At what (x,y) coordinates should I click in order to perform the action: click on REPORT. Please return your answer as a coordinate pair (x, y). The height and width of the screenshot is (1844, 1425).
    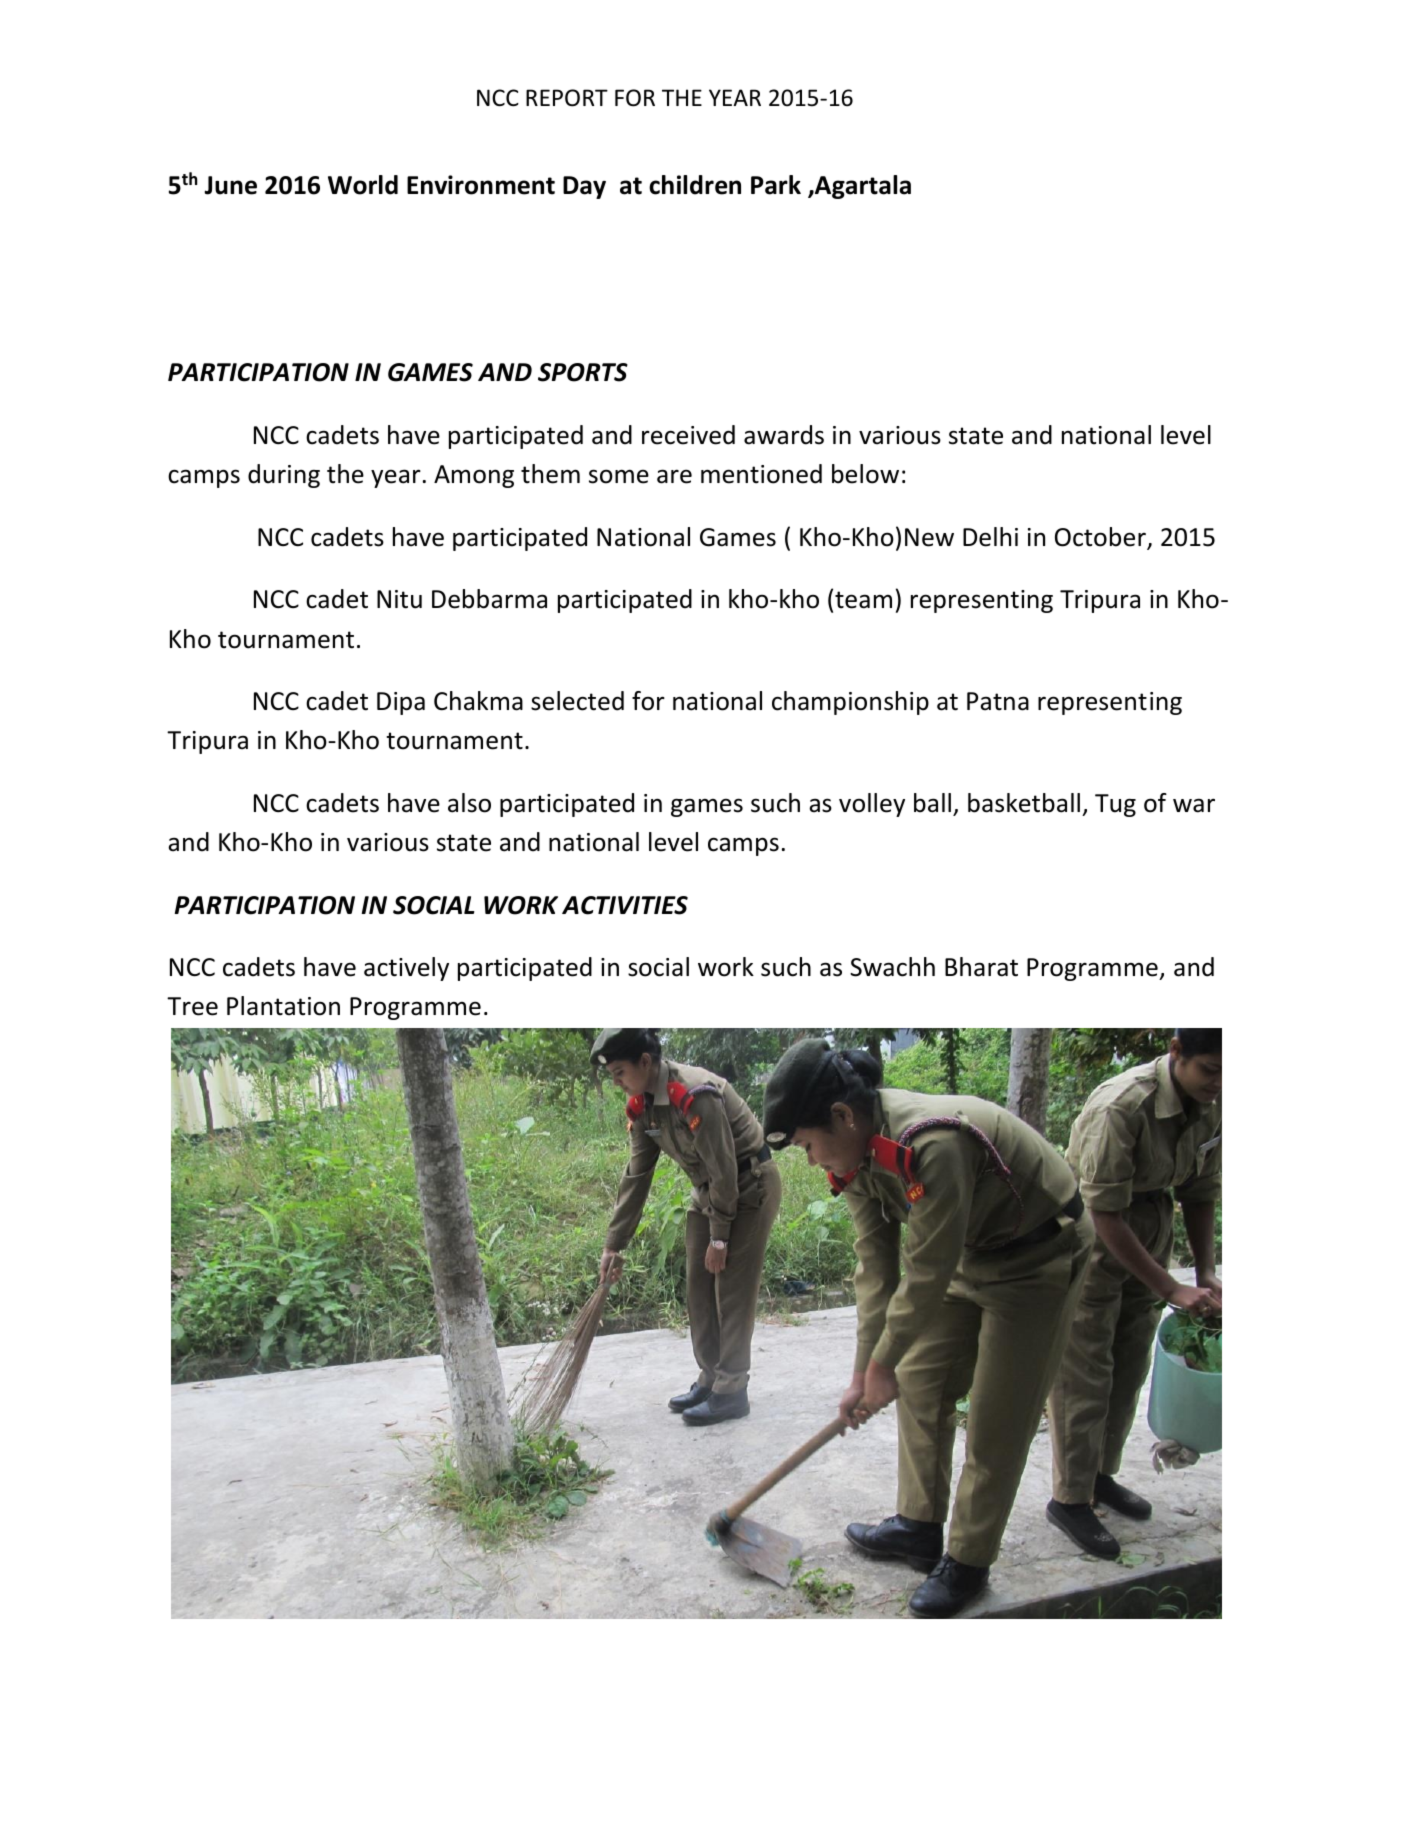
    Looking at the image, I should click on (567, 98).
